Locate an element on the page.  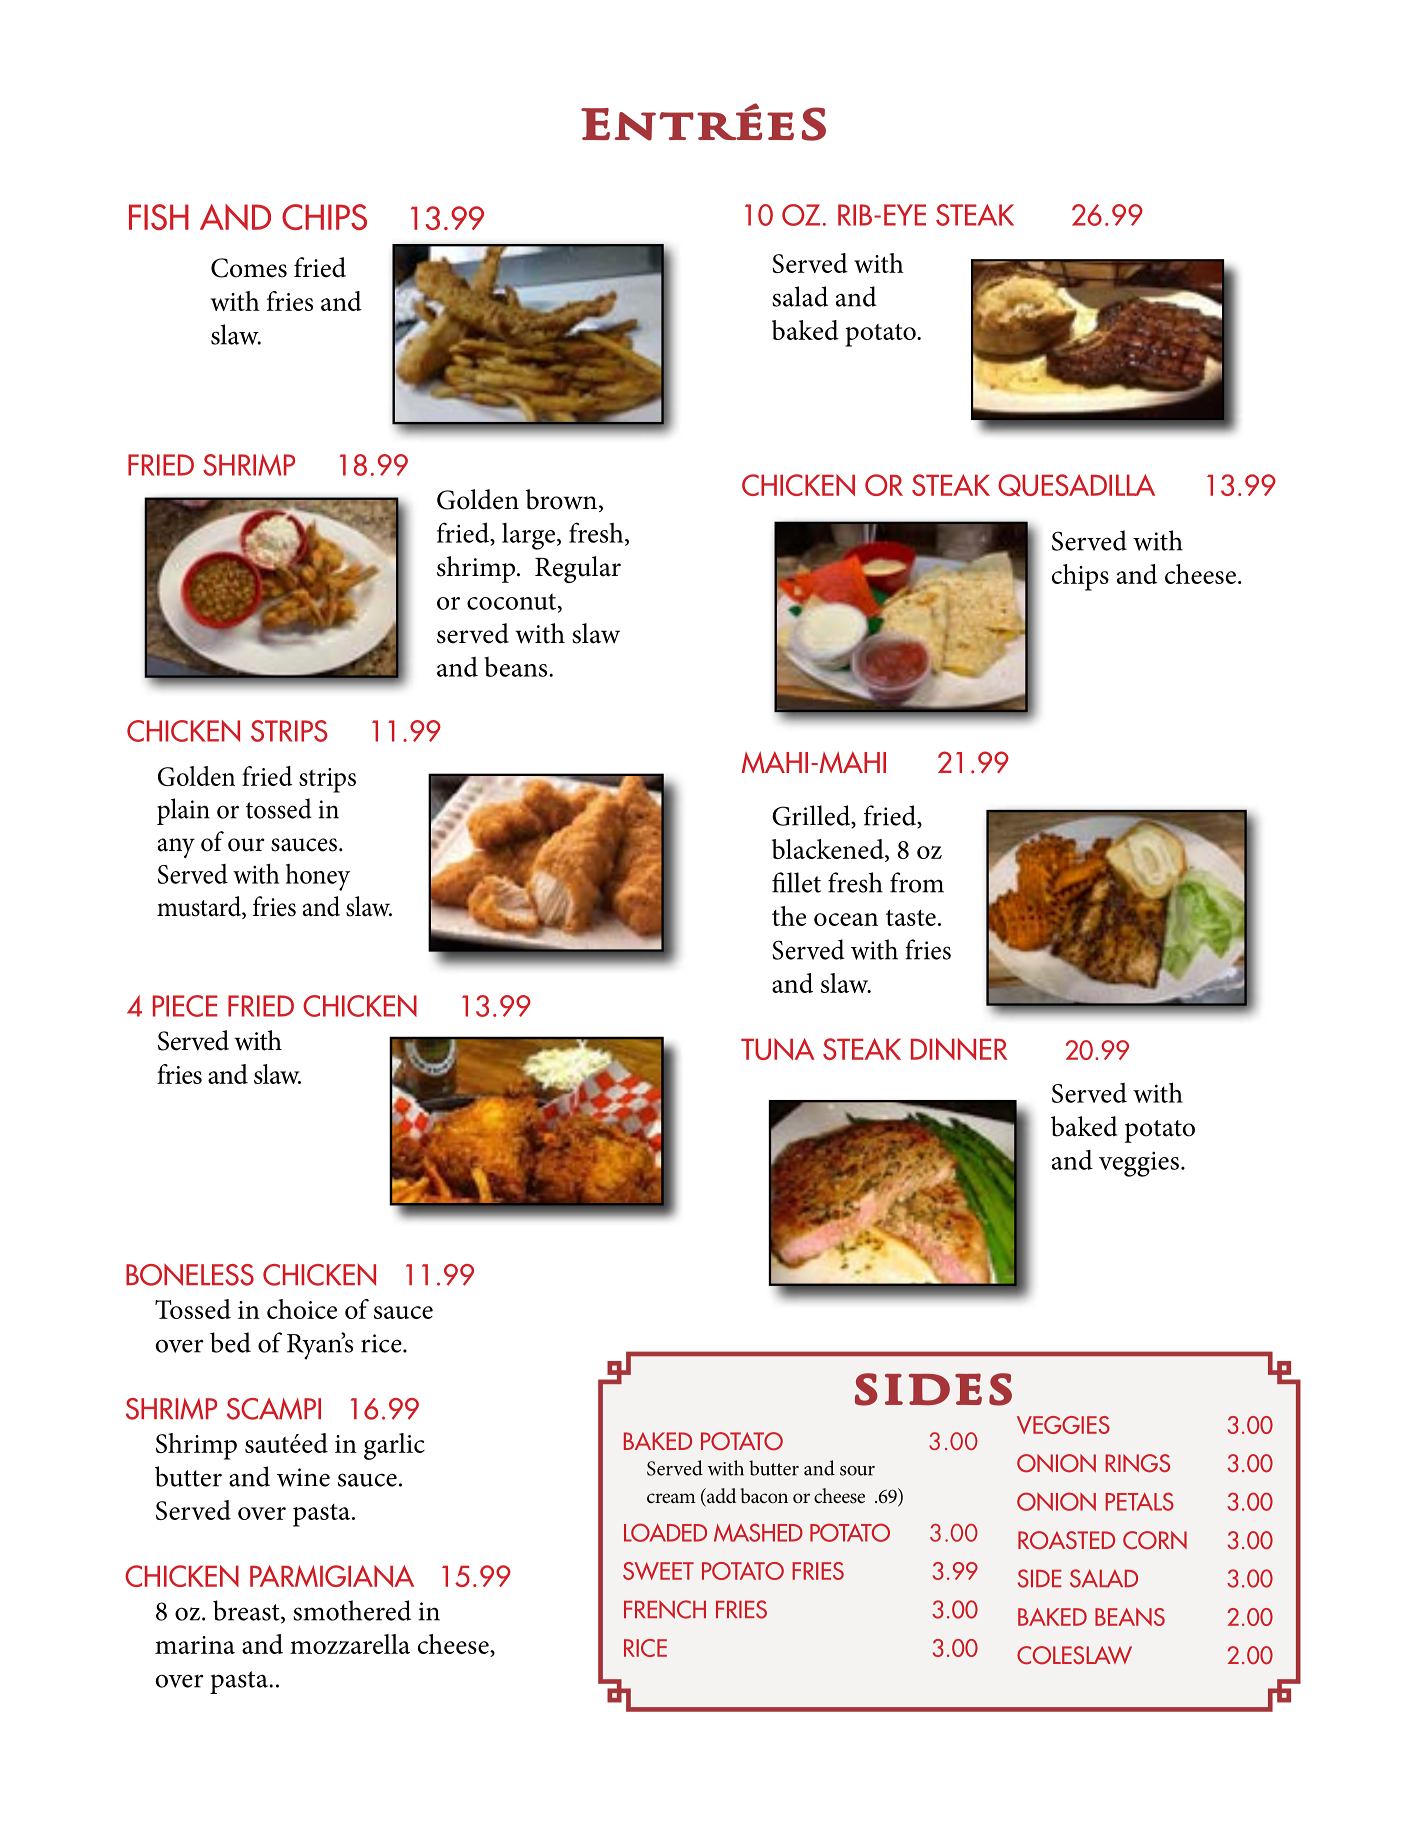
breast is located at coordinates (247, 1611).
